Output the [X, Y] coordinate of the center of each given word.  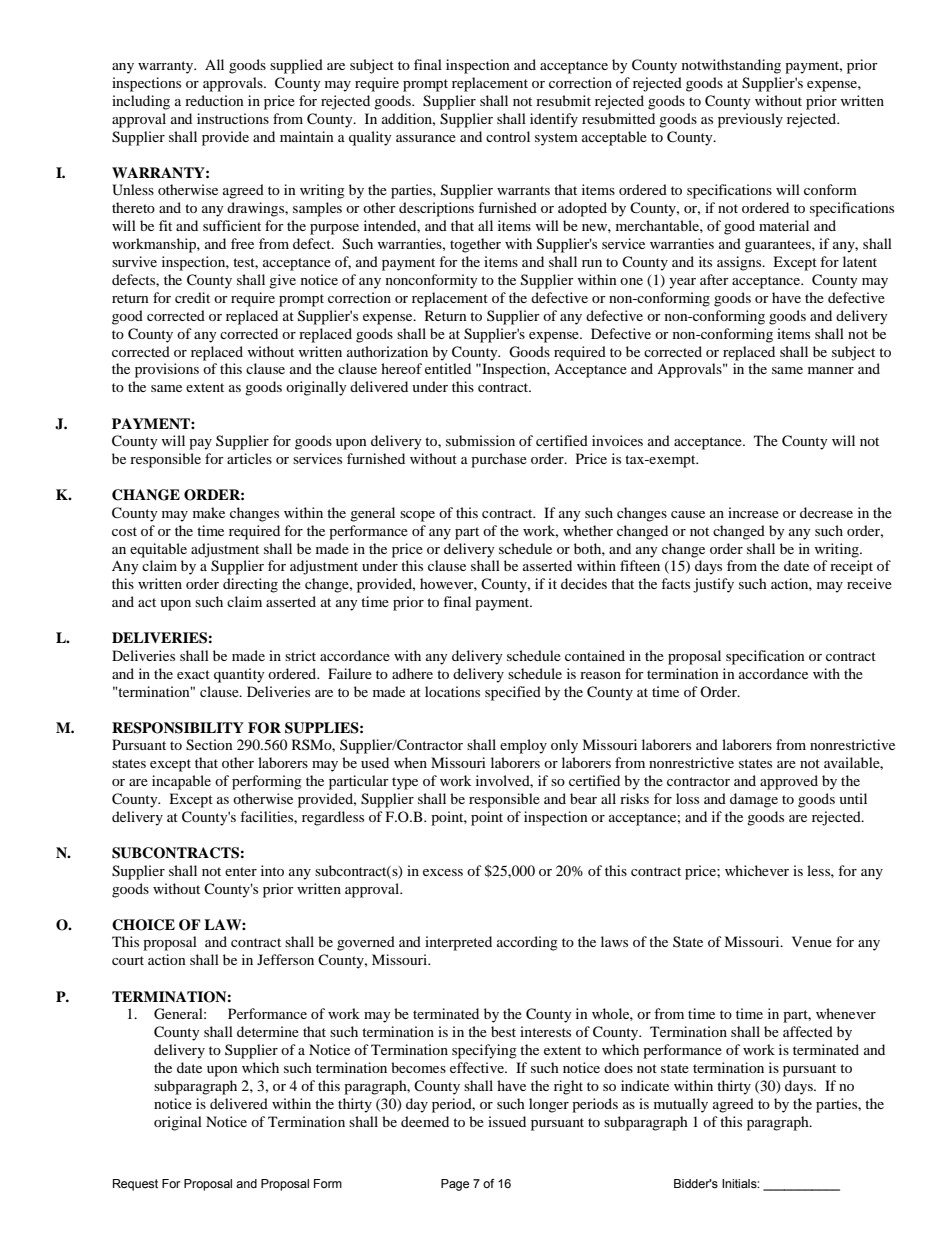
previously [750, 120]
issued [507, 1121]
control [508, 136]
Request [135, 1185]
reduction [214, 100]
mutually [681, 1105]
